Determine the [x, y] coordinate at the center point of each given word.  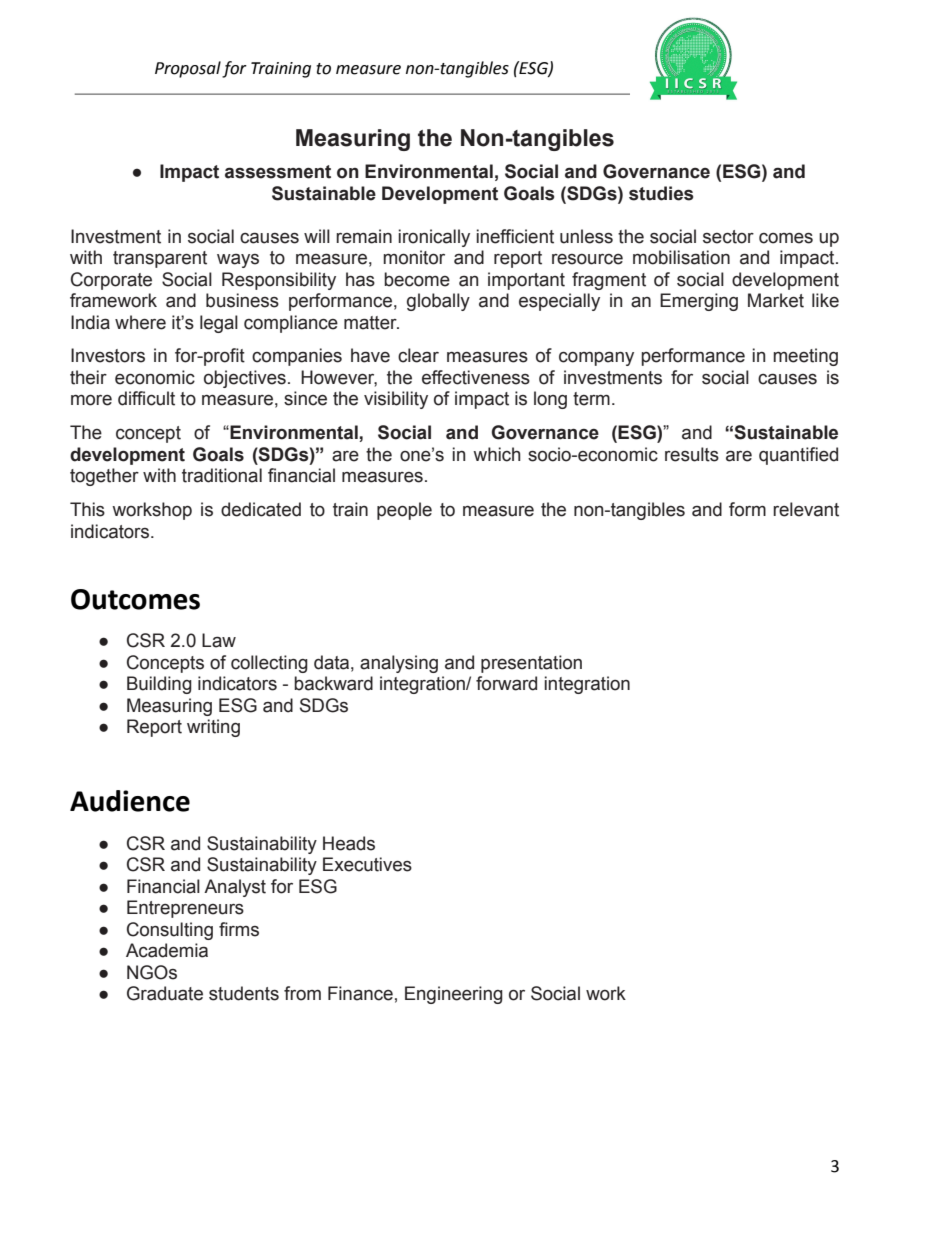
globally [438, 302]
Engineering [454, 995]
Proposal [188, 69]
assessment [278, 172]
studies [661, 193]
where [140, 322]
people [404, 511]
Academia [167, 950]
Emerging [699, 302]
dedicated [261, 509]
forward [506, 683]
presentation [531, 664]
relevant [806, 509]
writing [213, 728]
